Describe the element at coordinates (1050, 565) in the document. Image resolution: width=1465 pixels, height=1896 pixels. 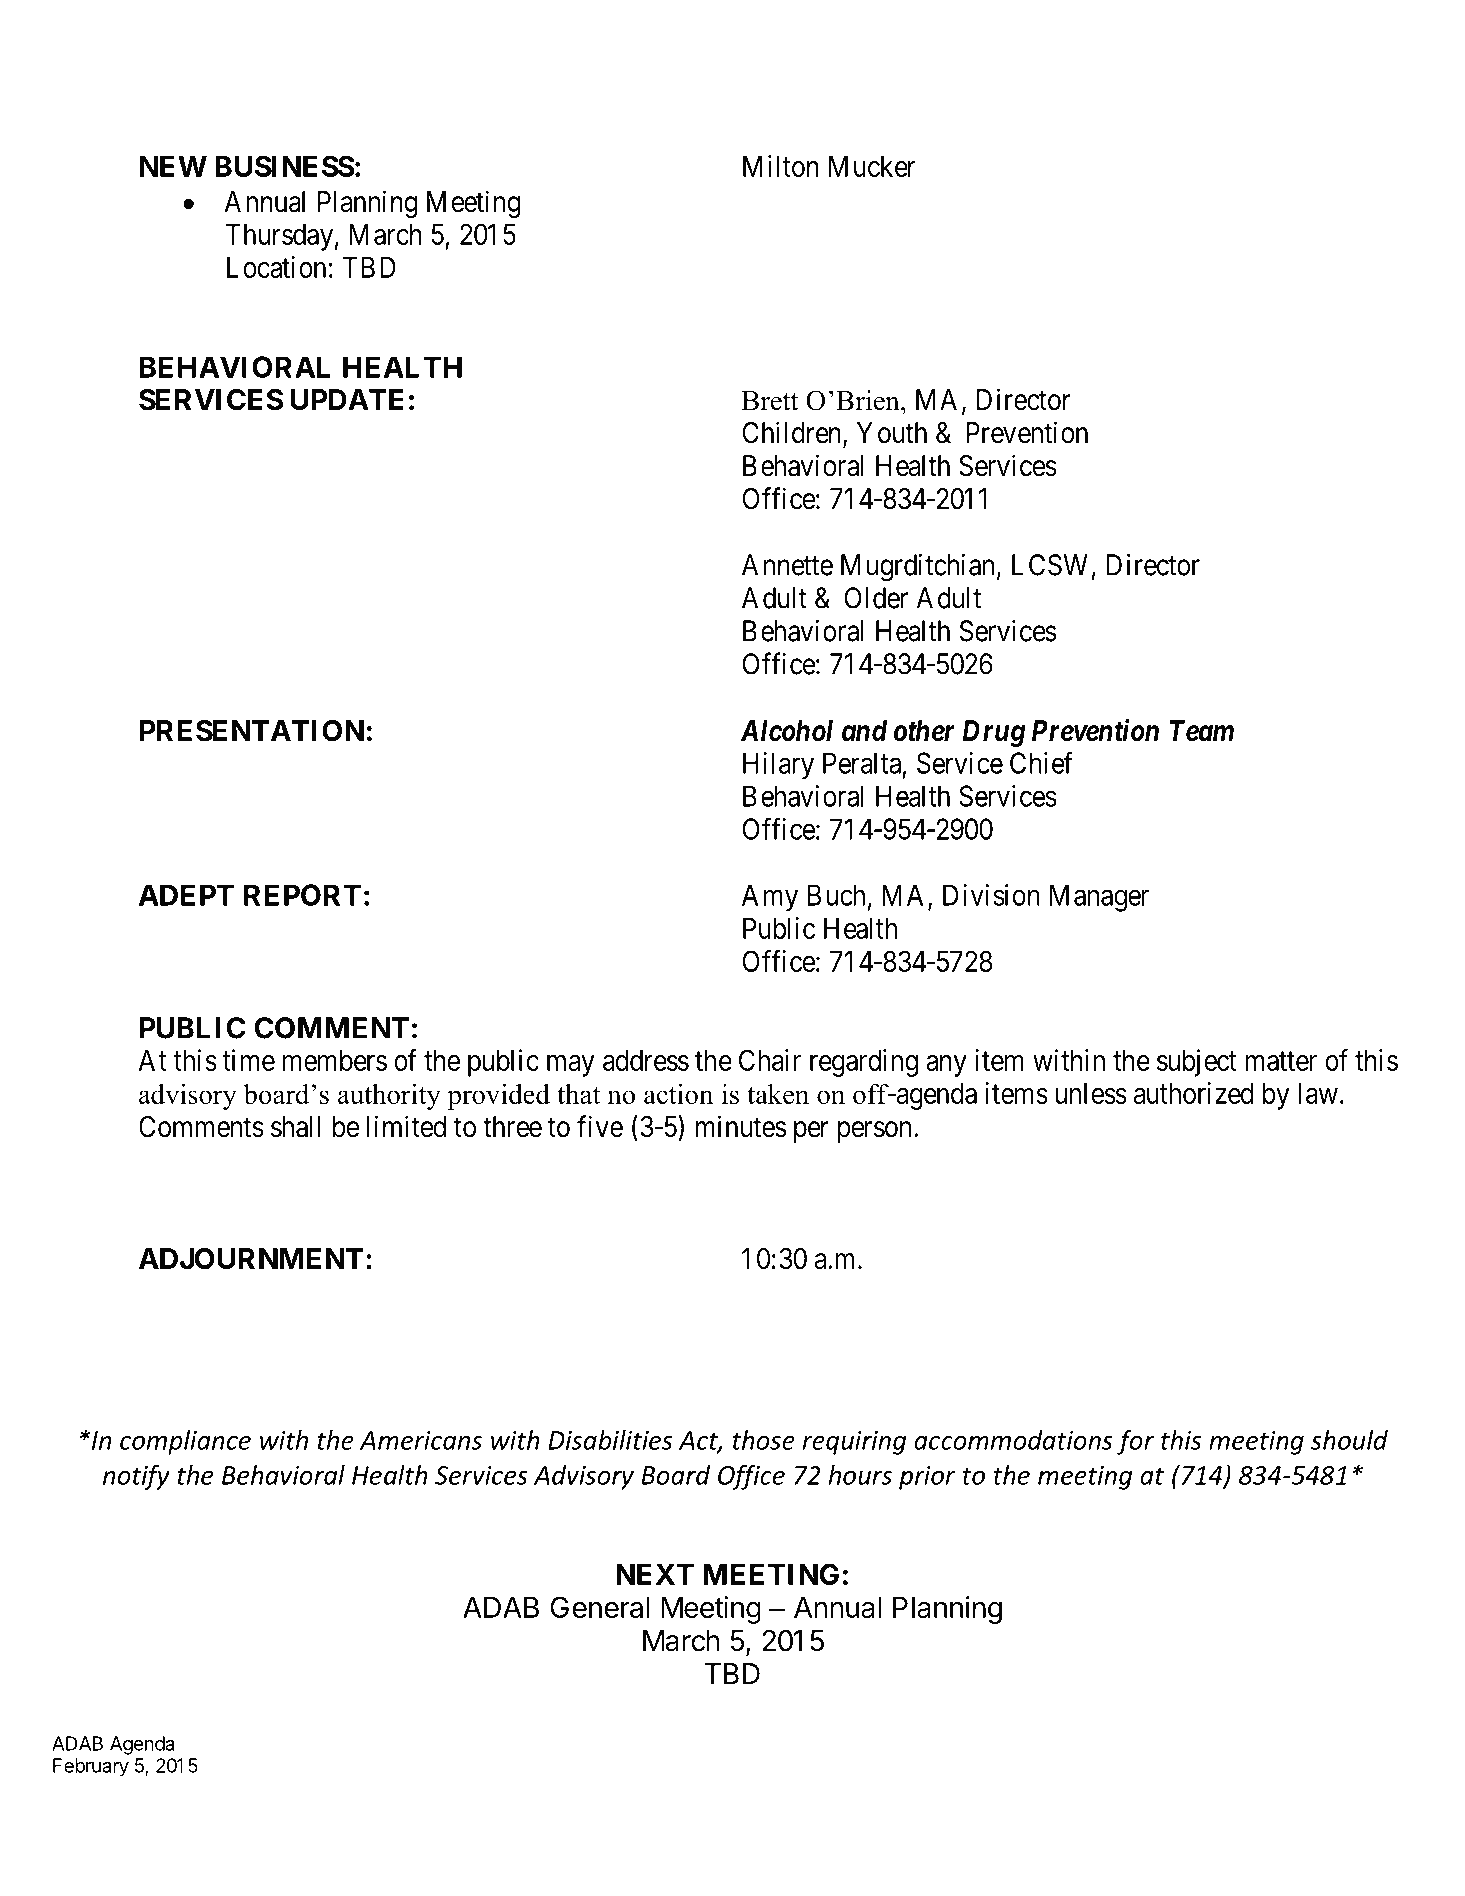
I see `LCSW` at that location.
